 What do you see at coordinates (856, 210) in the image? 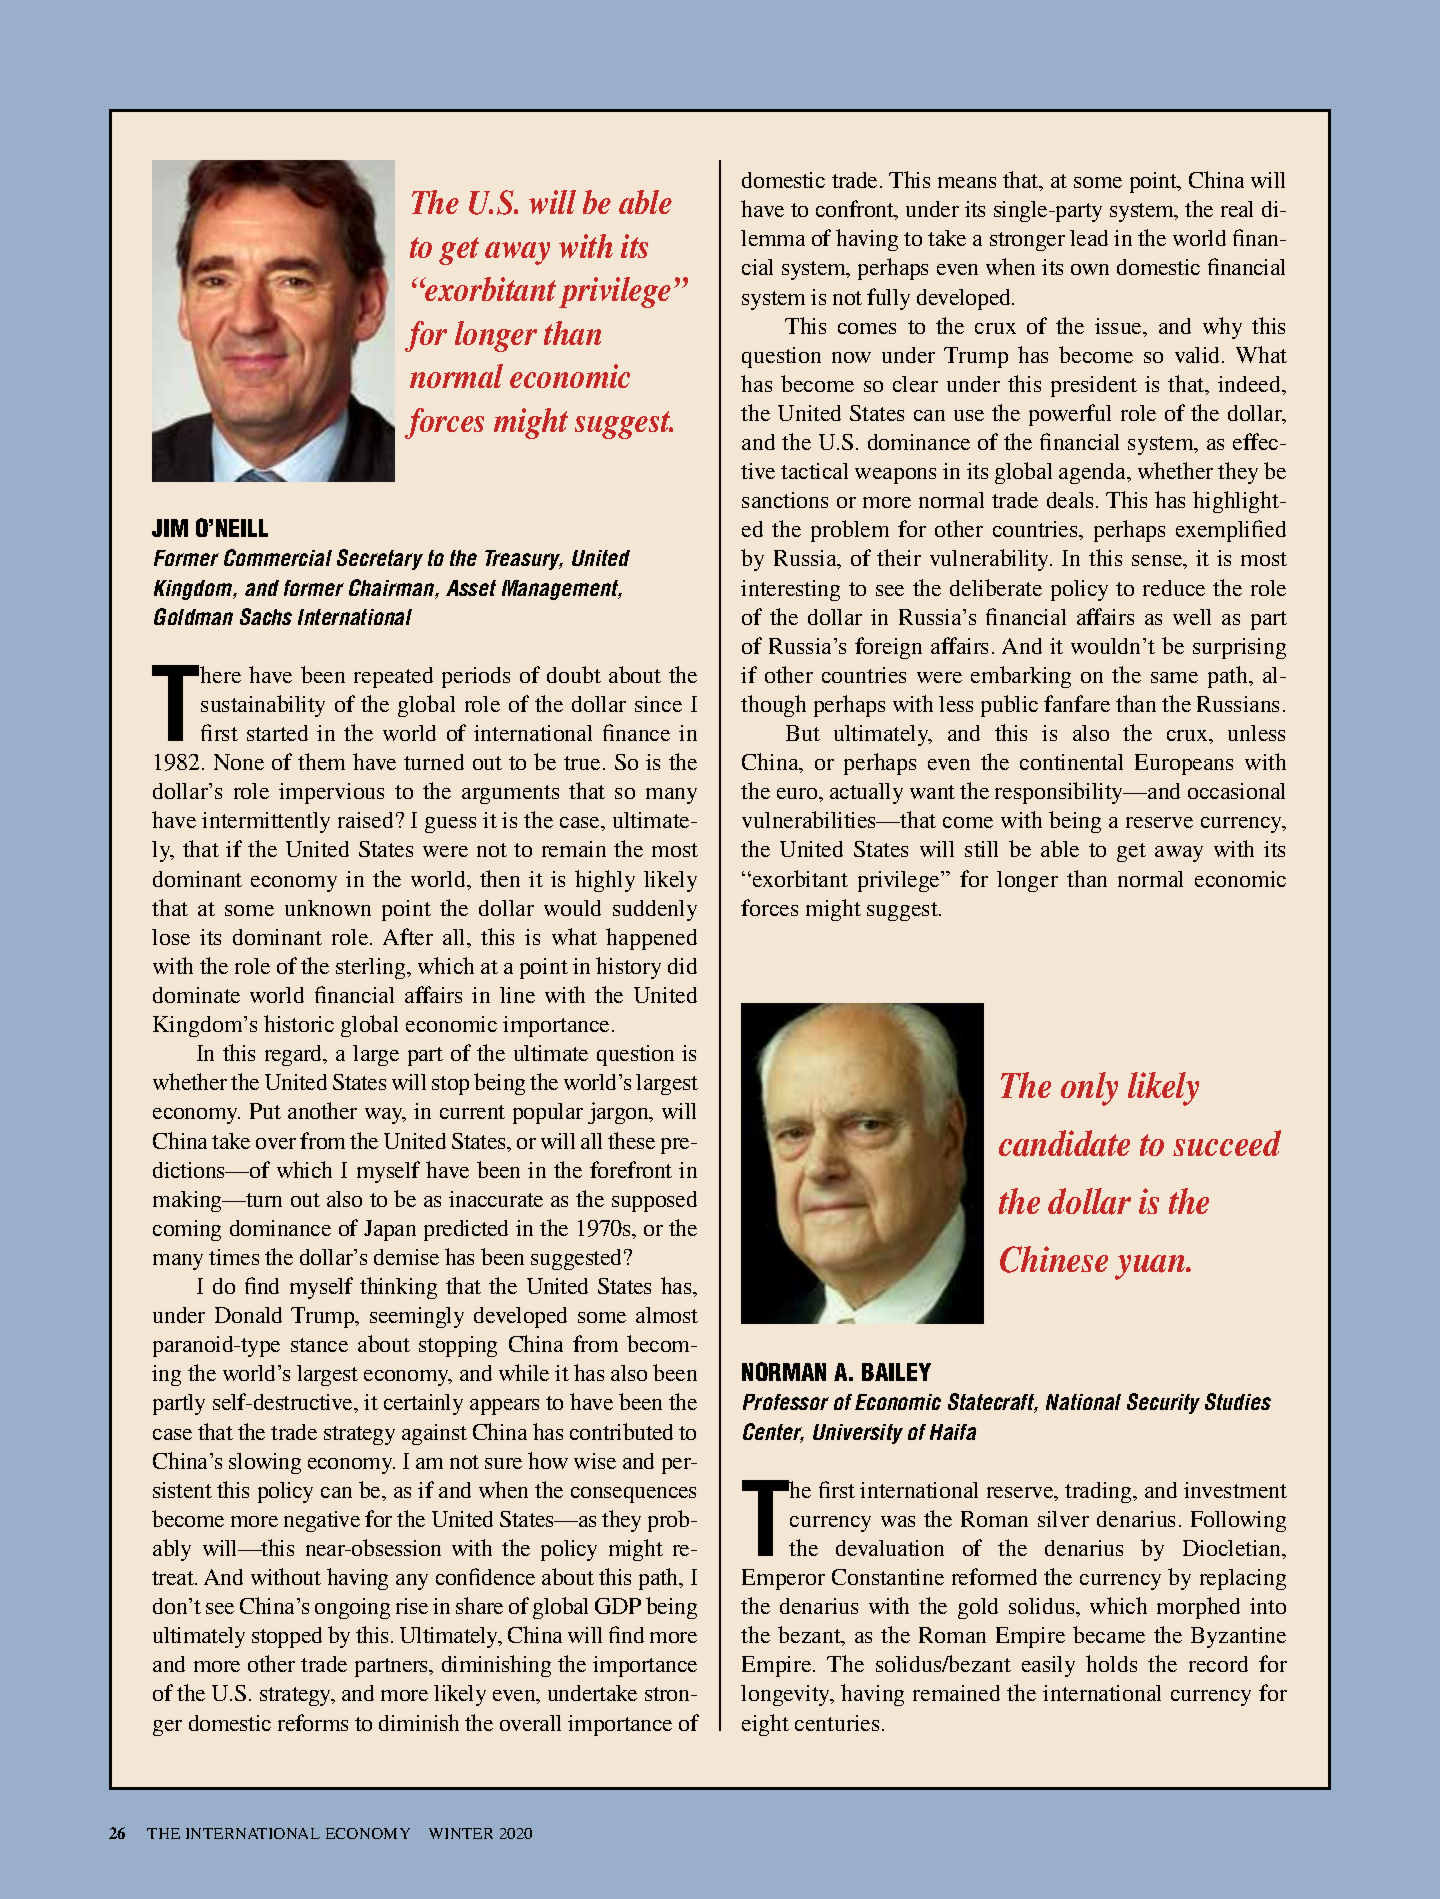
I see `confront` at bounding box center [856, 210].
